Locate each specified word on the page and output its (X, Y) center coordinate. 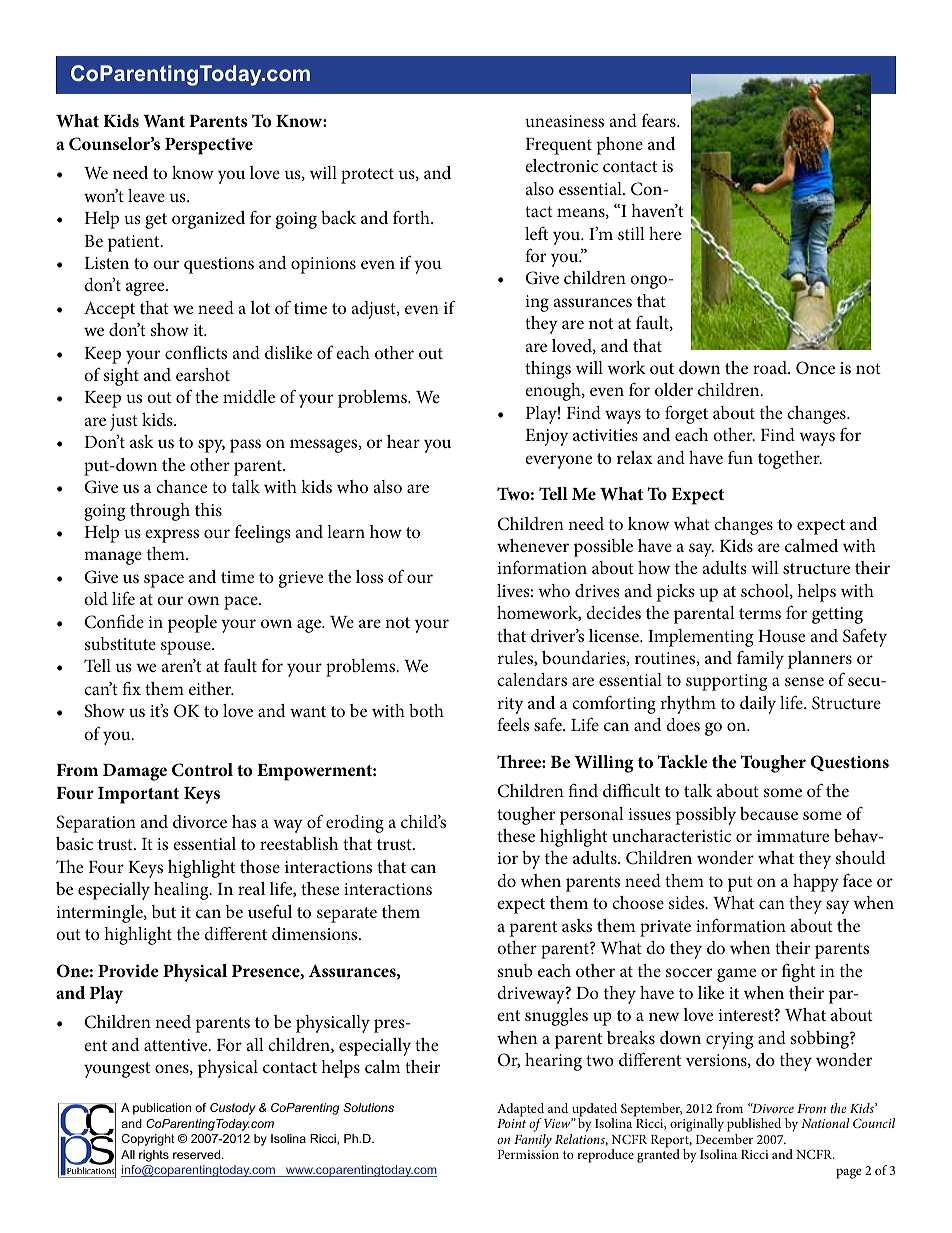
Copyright (148, 1140)
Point (511, 1123)
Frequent (559, 146)
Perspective (209, 146)
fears (660, 121)
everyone (558, 462)
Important (138, 795)
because (769, 813)
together (790, 460)
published (754, 1126)
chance (181, 486)
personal (592, 816)
